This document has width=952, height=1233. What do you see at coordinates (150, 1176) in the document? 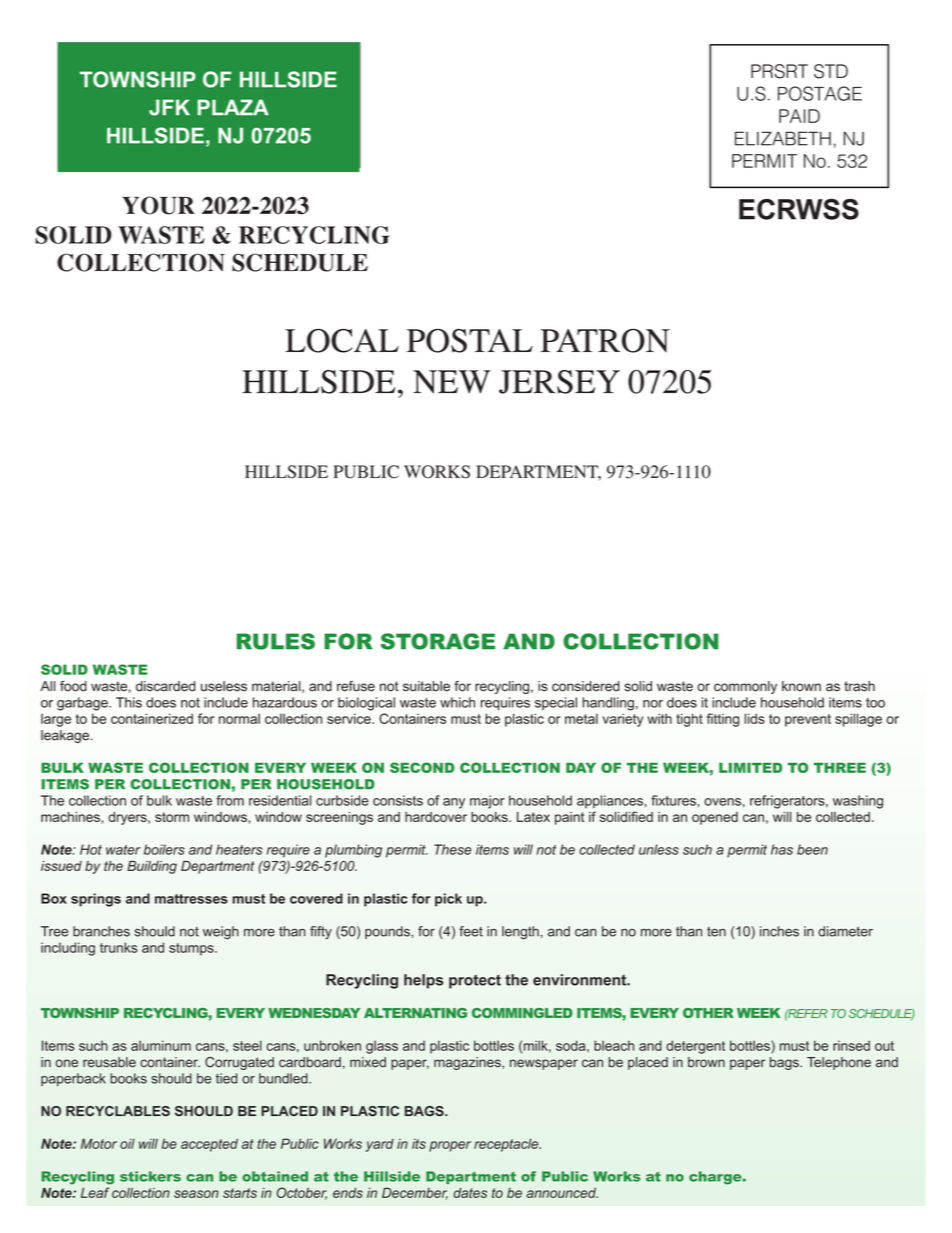
I see `stickers` at bounding box center [150, 1176].
